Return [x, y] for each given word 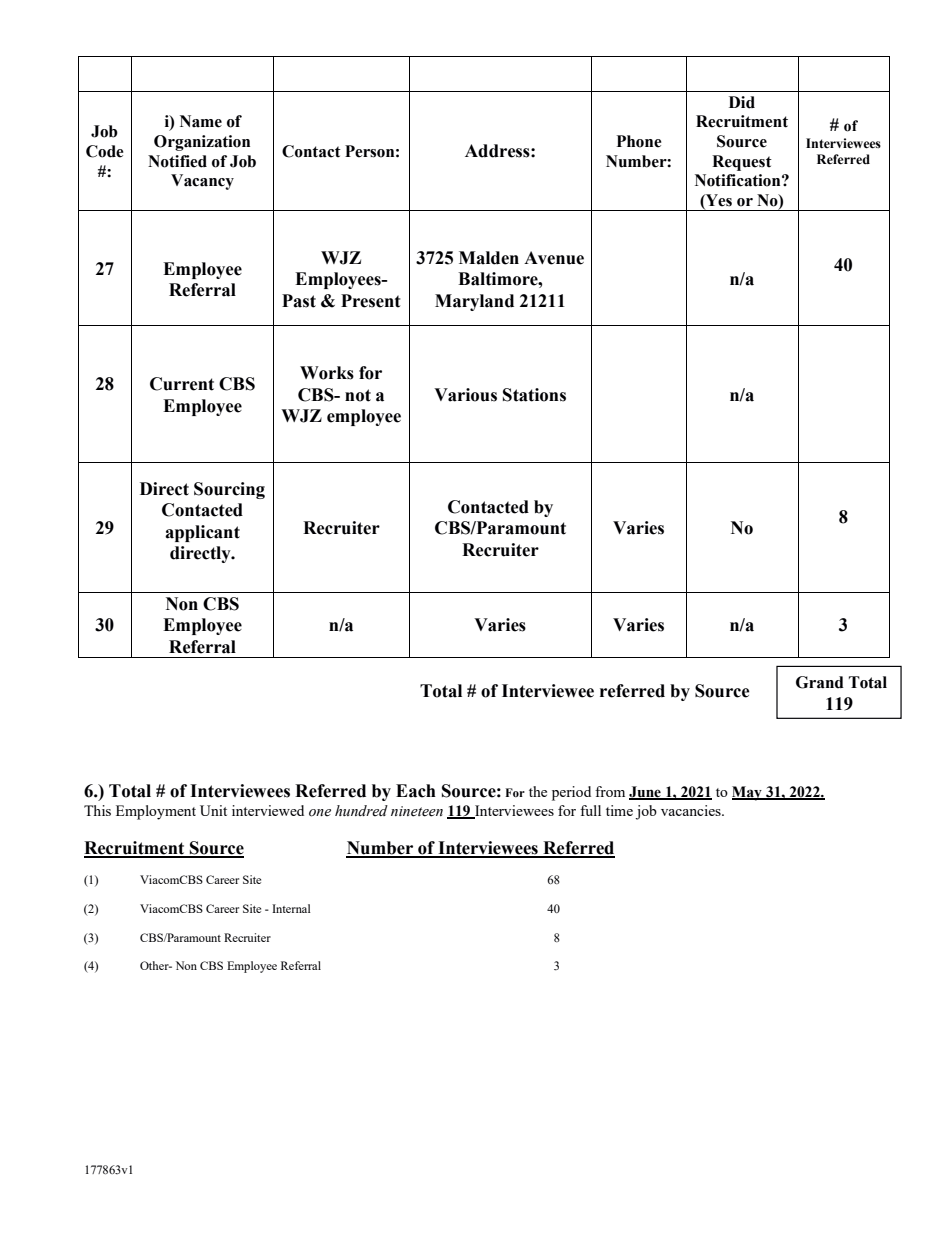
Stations [534, 395]
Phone [639, 141]
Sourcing [229, 490]
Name [201, 121]
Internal [291, 908]
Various [465, 395]
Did [742, 102]
